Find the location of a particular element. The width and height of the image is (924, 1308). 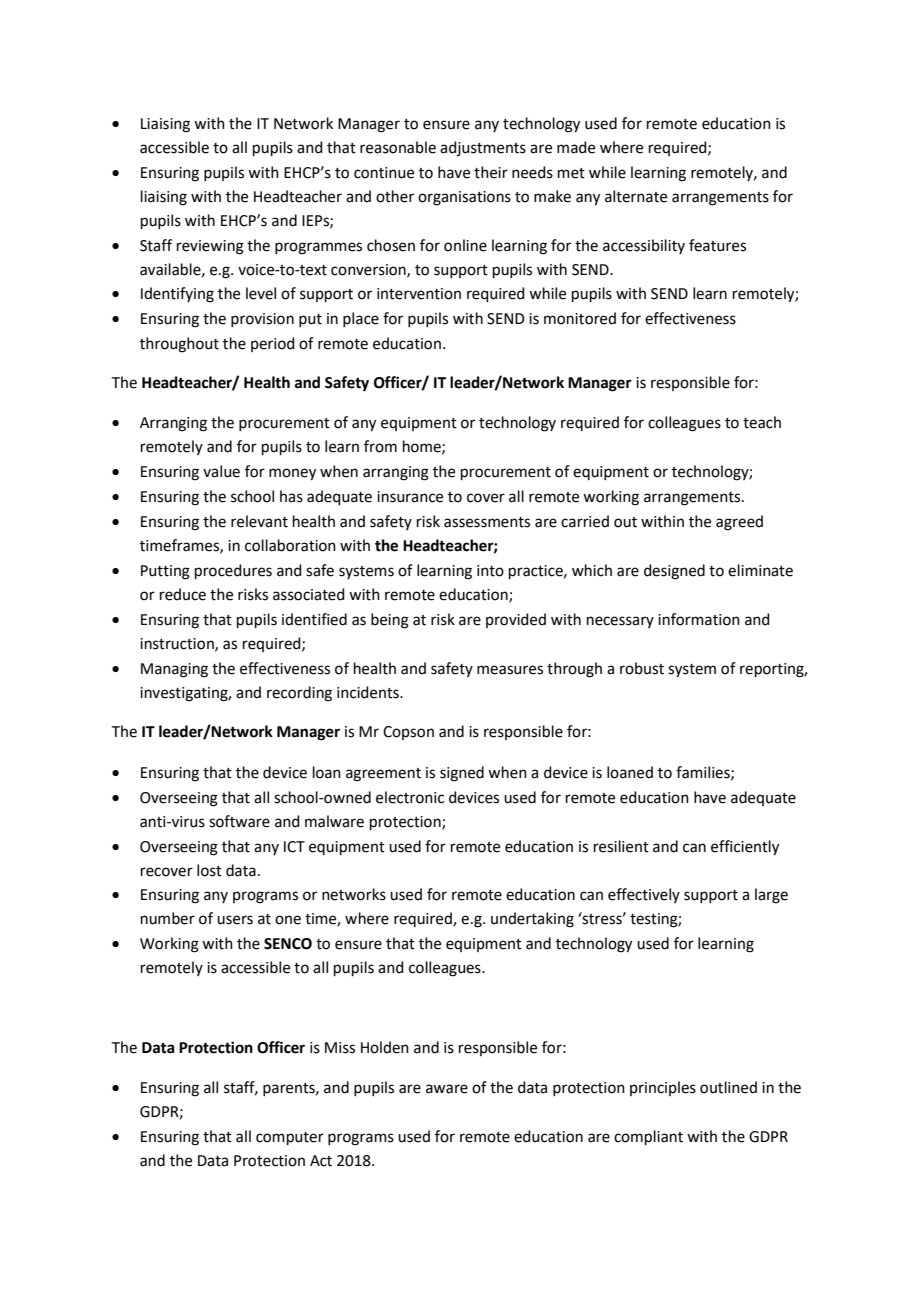

assessments is located at coordinates (487, 522).
